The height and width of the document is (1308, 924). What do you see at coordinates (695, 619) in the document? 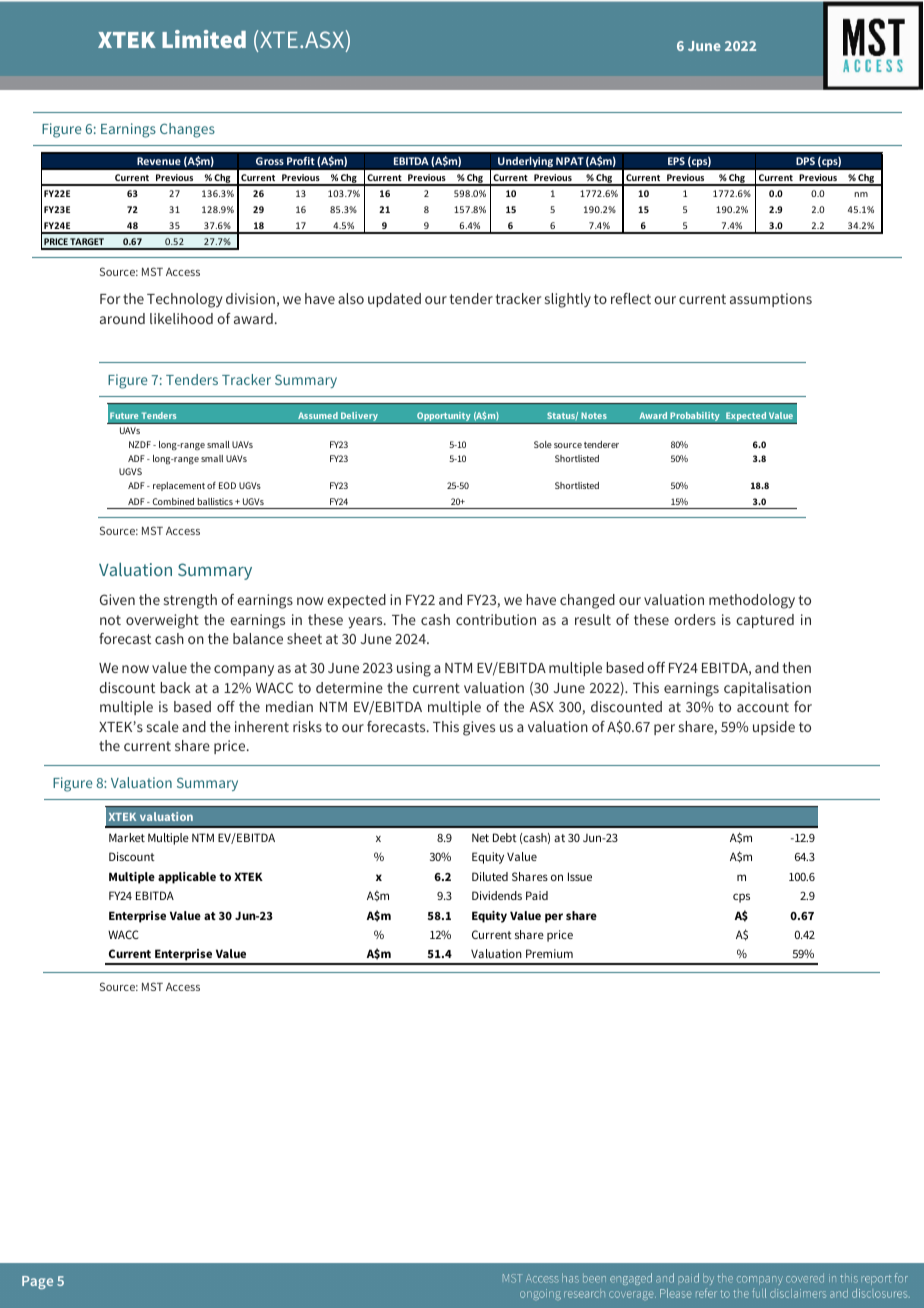
I see `orders` at bounding box center [695, 619].
